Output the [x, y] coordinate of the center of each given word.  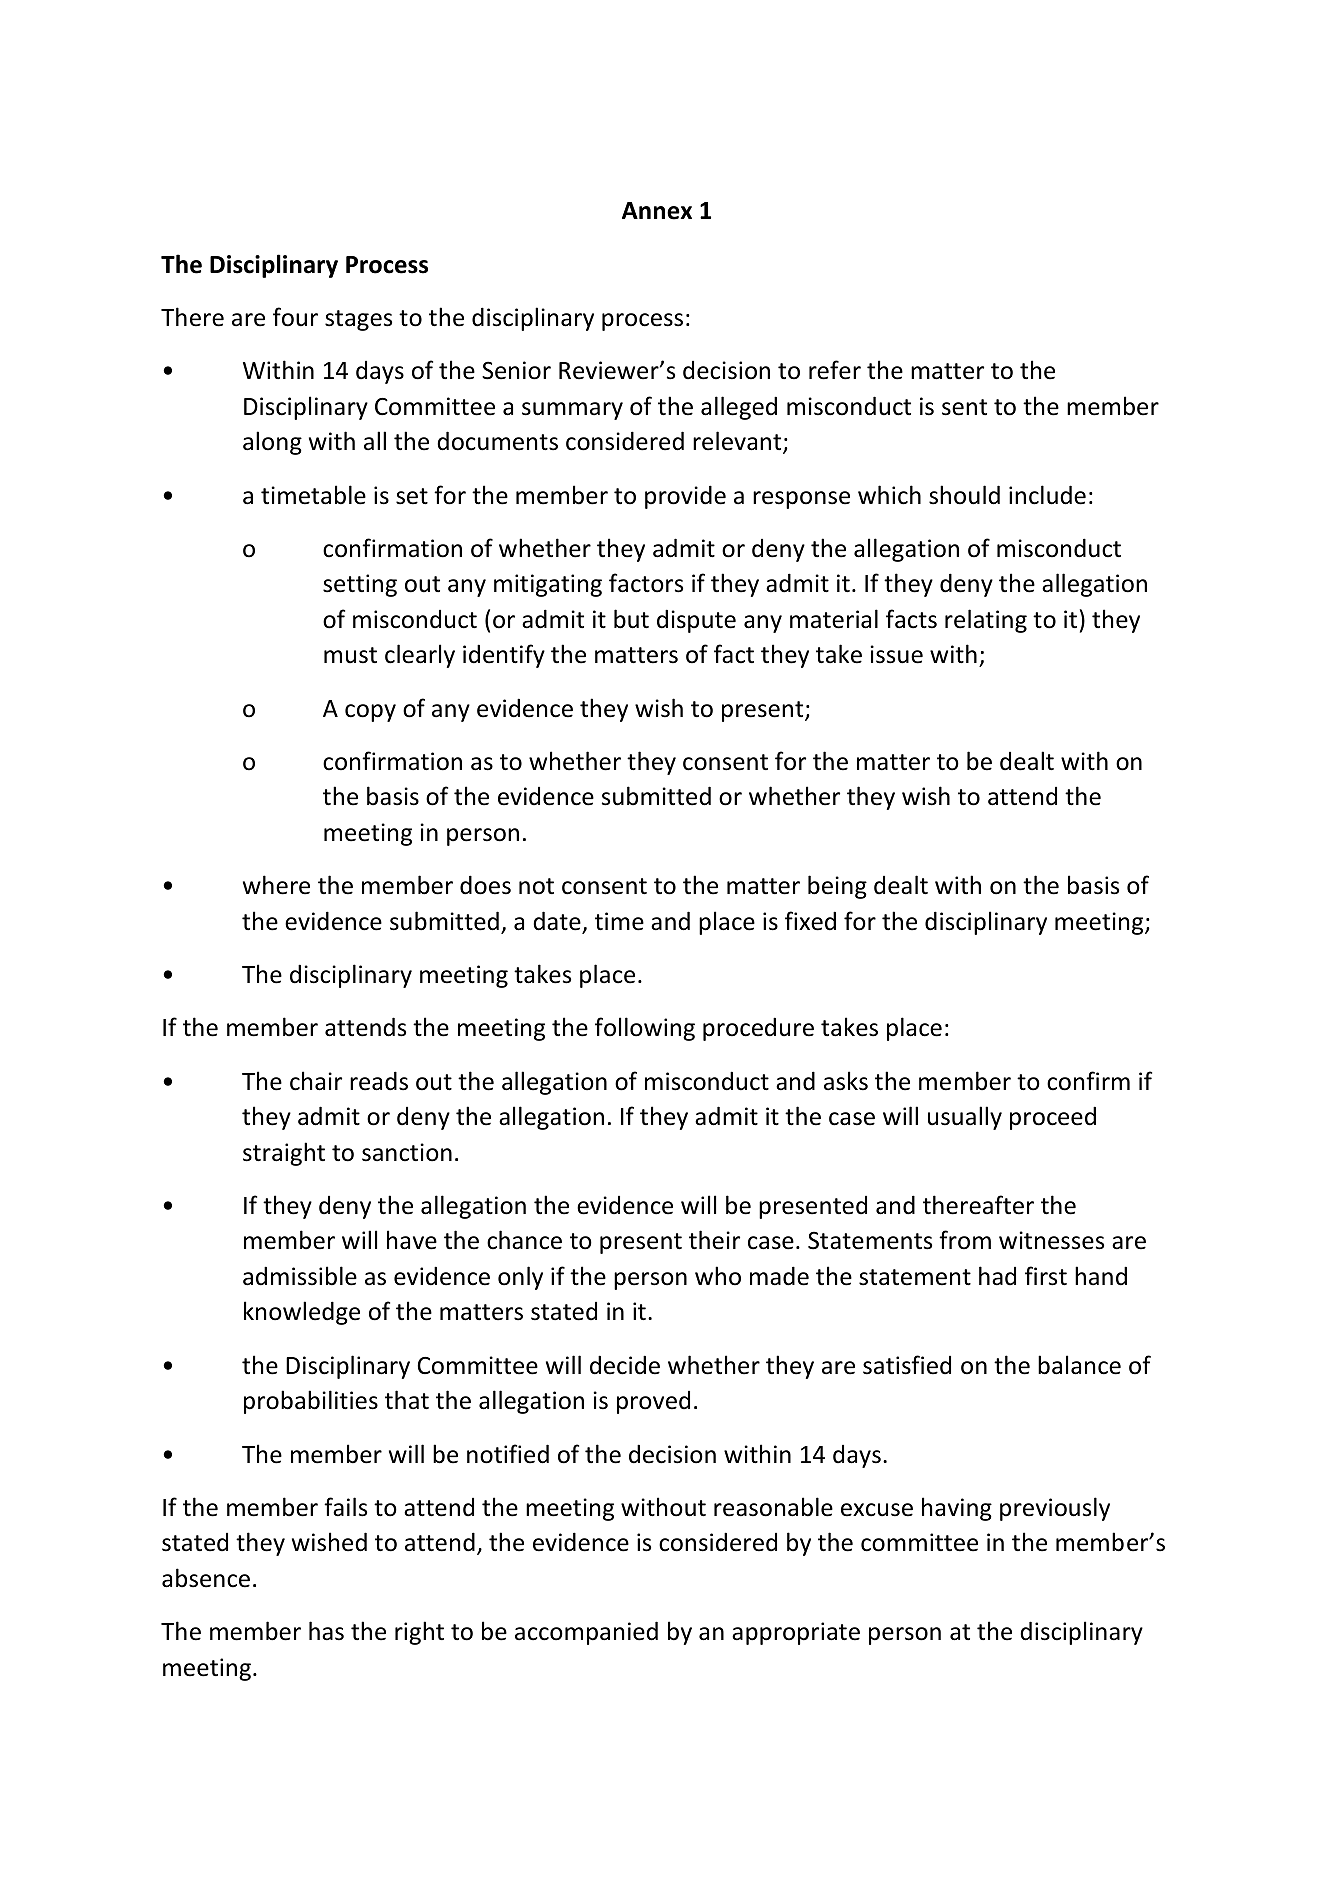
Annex [657, 211]
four [295, 317]
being [837, 887]
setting [360, 585]
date [558, 922]
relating [986, 621]
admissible [300, 1276]
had [997, 1276]
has [326, 1631]
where [276, 885]
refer [835, 370]
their [714, 1240]
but [631, 619]
